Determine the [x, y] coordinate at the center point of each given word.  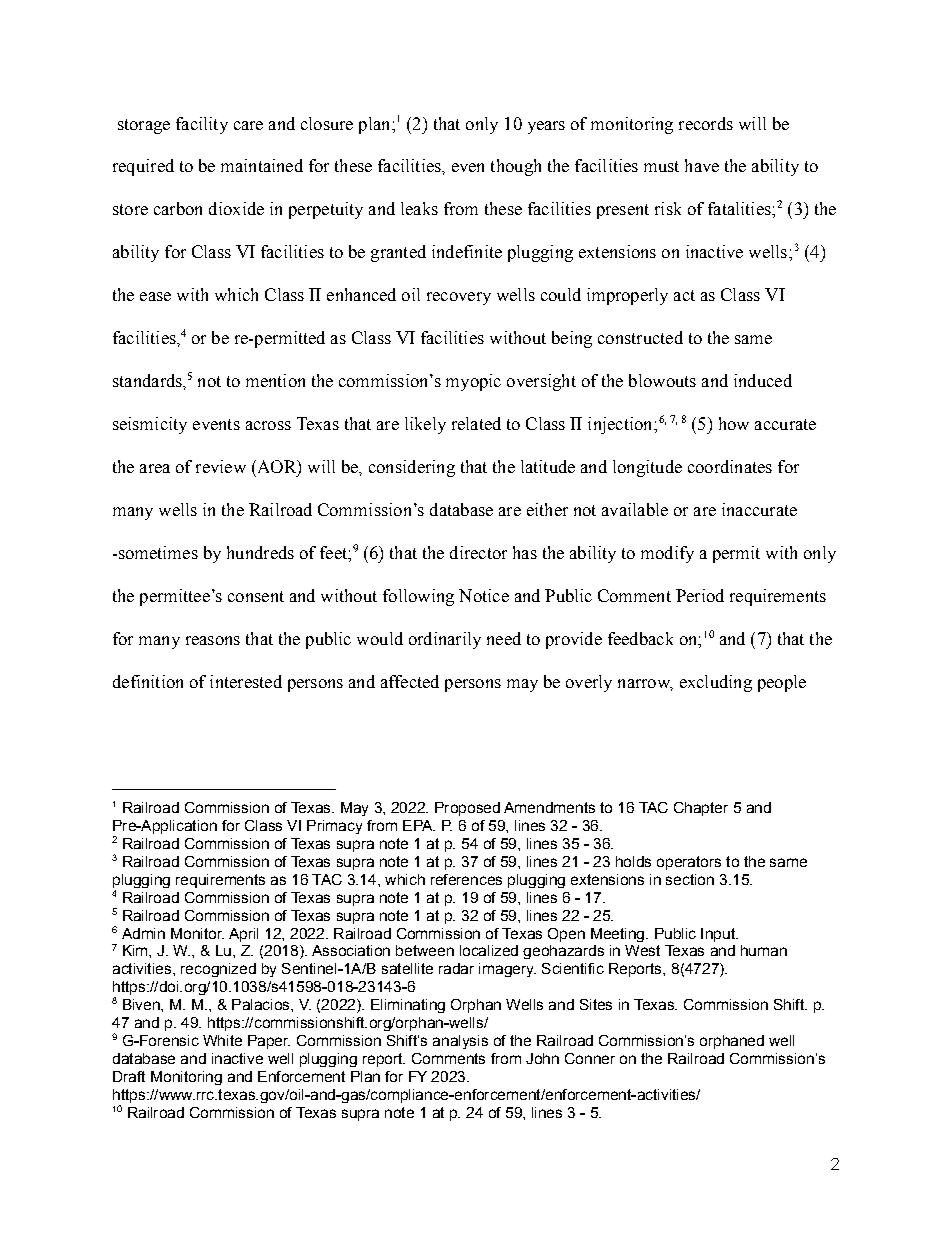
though [516, 167]
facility [202, 125]
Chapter [701, 809]
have [702, 165]
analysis [460, 1042]
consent [256, 596]
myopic [473, 382]
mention [275, 380]
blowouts [662, 380]
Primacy [334, 827]
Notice [484, 595]
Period [700, 595]
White [222, 1040]
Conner [590, 1058]
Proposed [467, 809]
